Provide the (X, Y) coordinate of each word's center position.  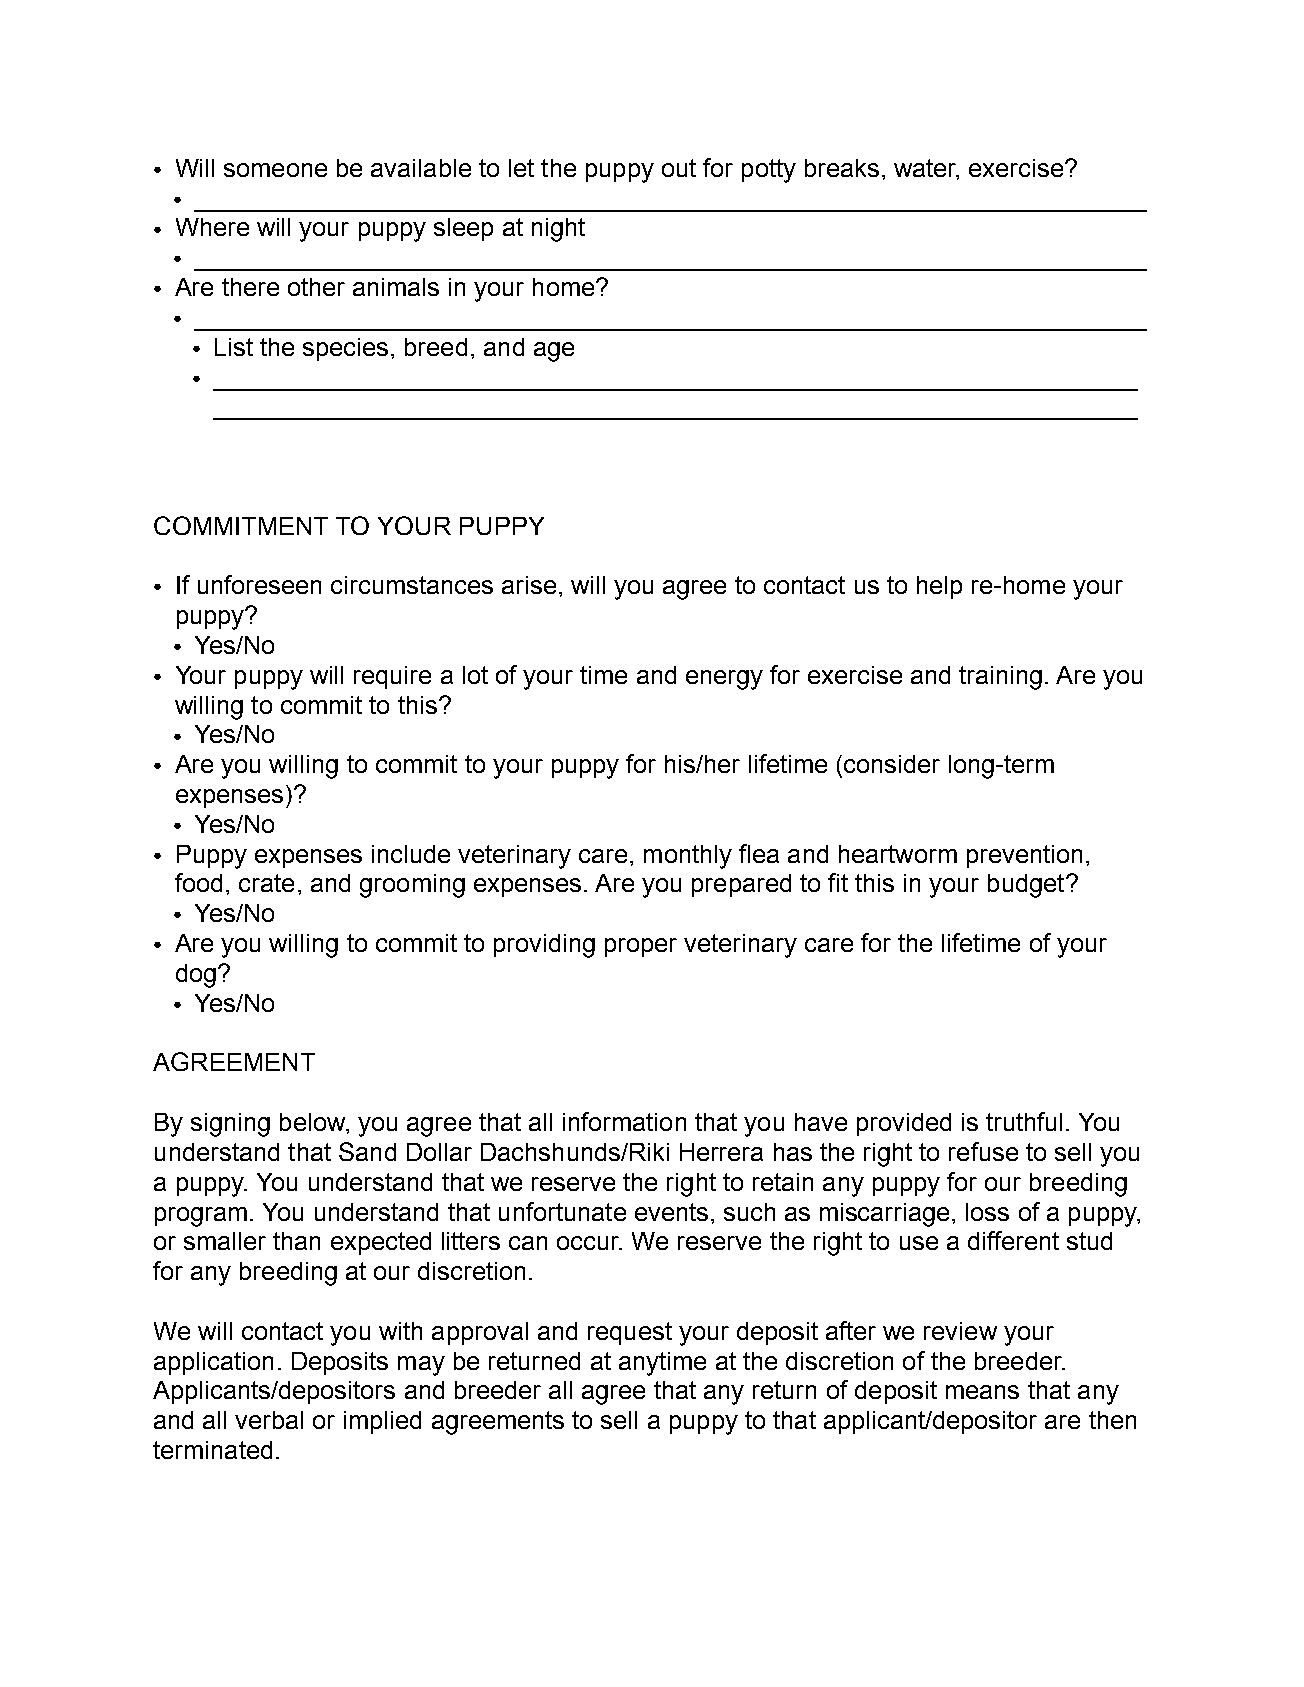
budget (1027, 886)
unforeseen (259, 584)
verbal (269, 1420)
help (939, 587)
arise (529, 585)
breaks (842, 168)
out (679, 168)
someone (275, 170)
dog (196, 976)
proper (641, 947)
